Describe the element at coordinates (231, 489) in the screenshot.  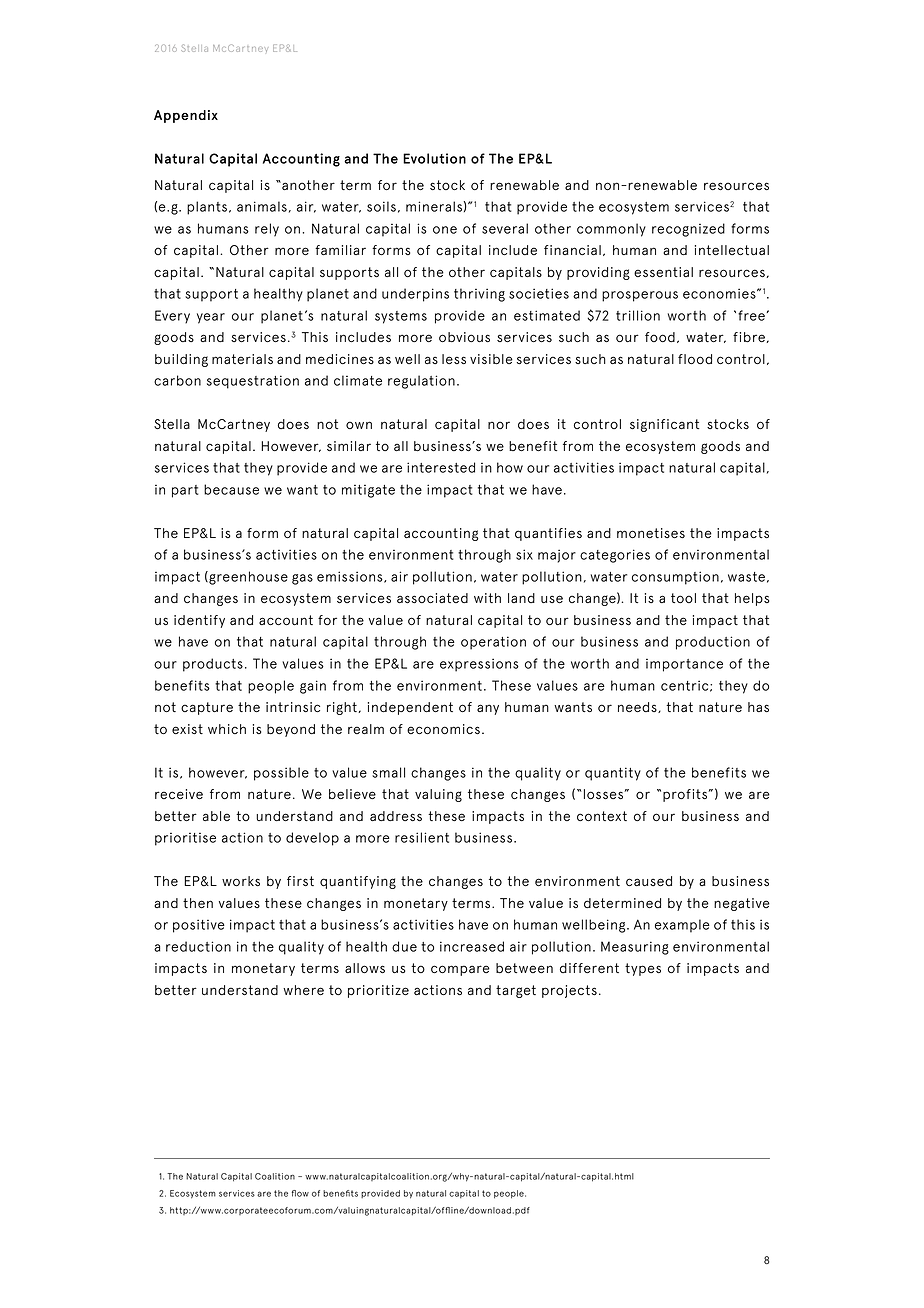
I see `because` at that location.
